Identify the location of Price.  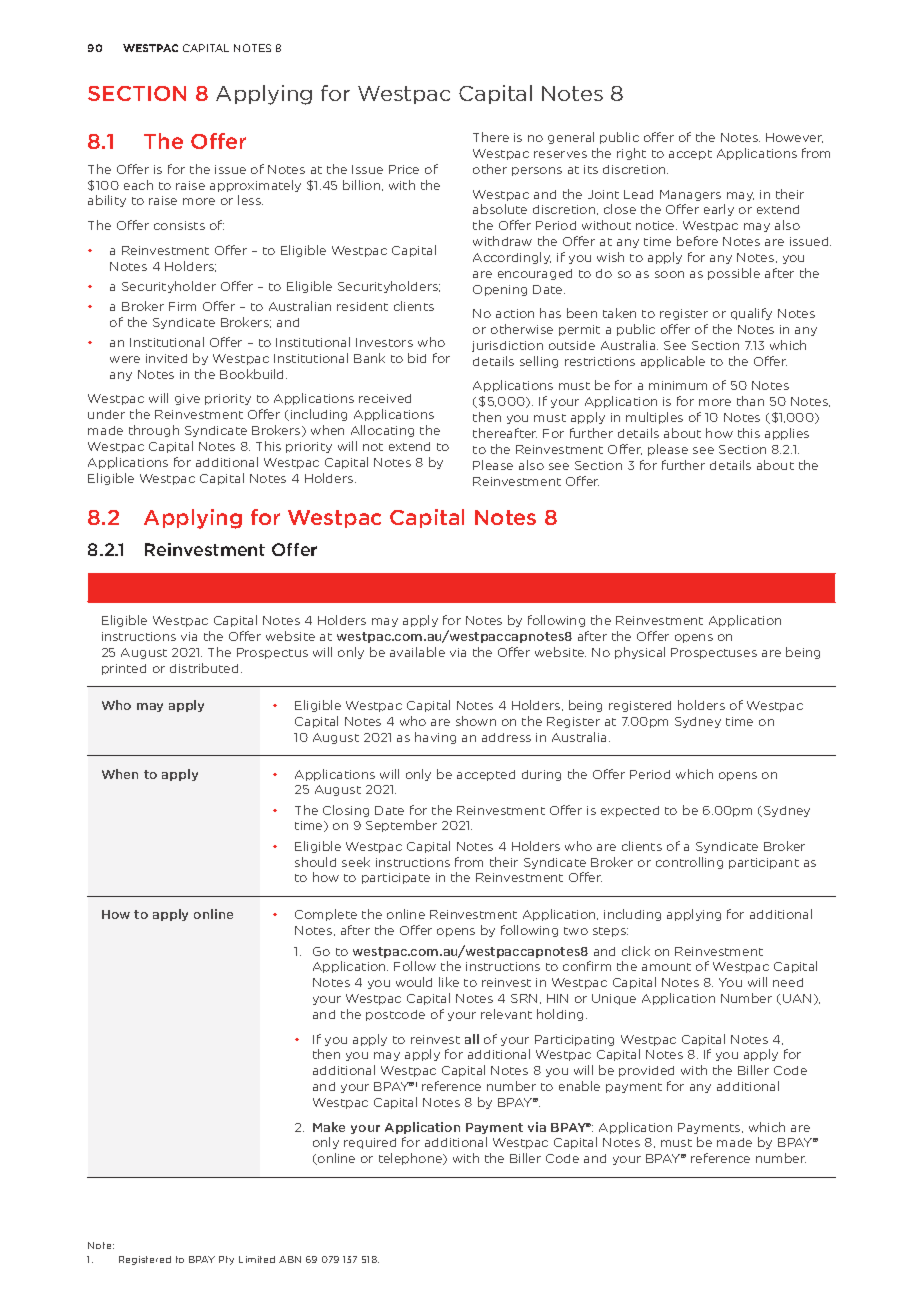
(404, 169).
